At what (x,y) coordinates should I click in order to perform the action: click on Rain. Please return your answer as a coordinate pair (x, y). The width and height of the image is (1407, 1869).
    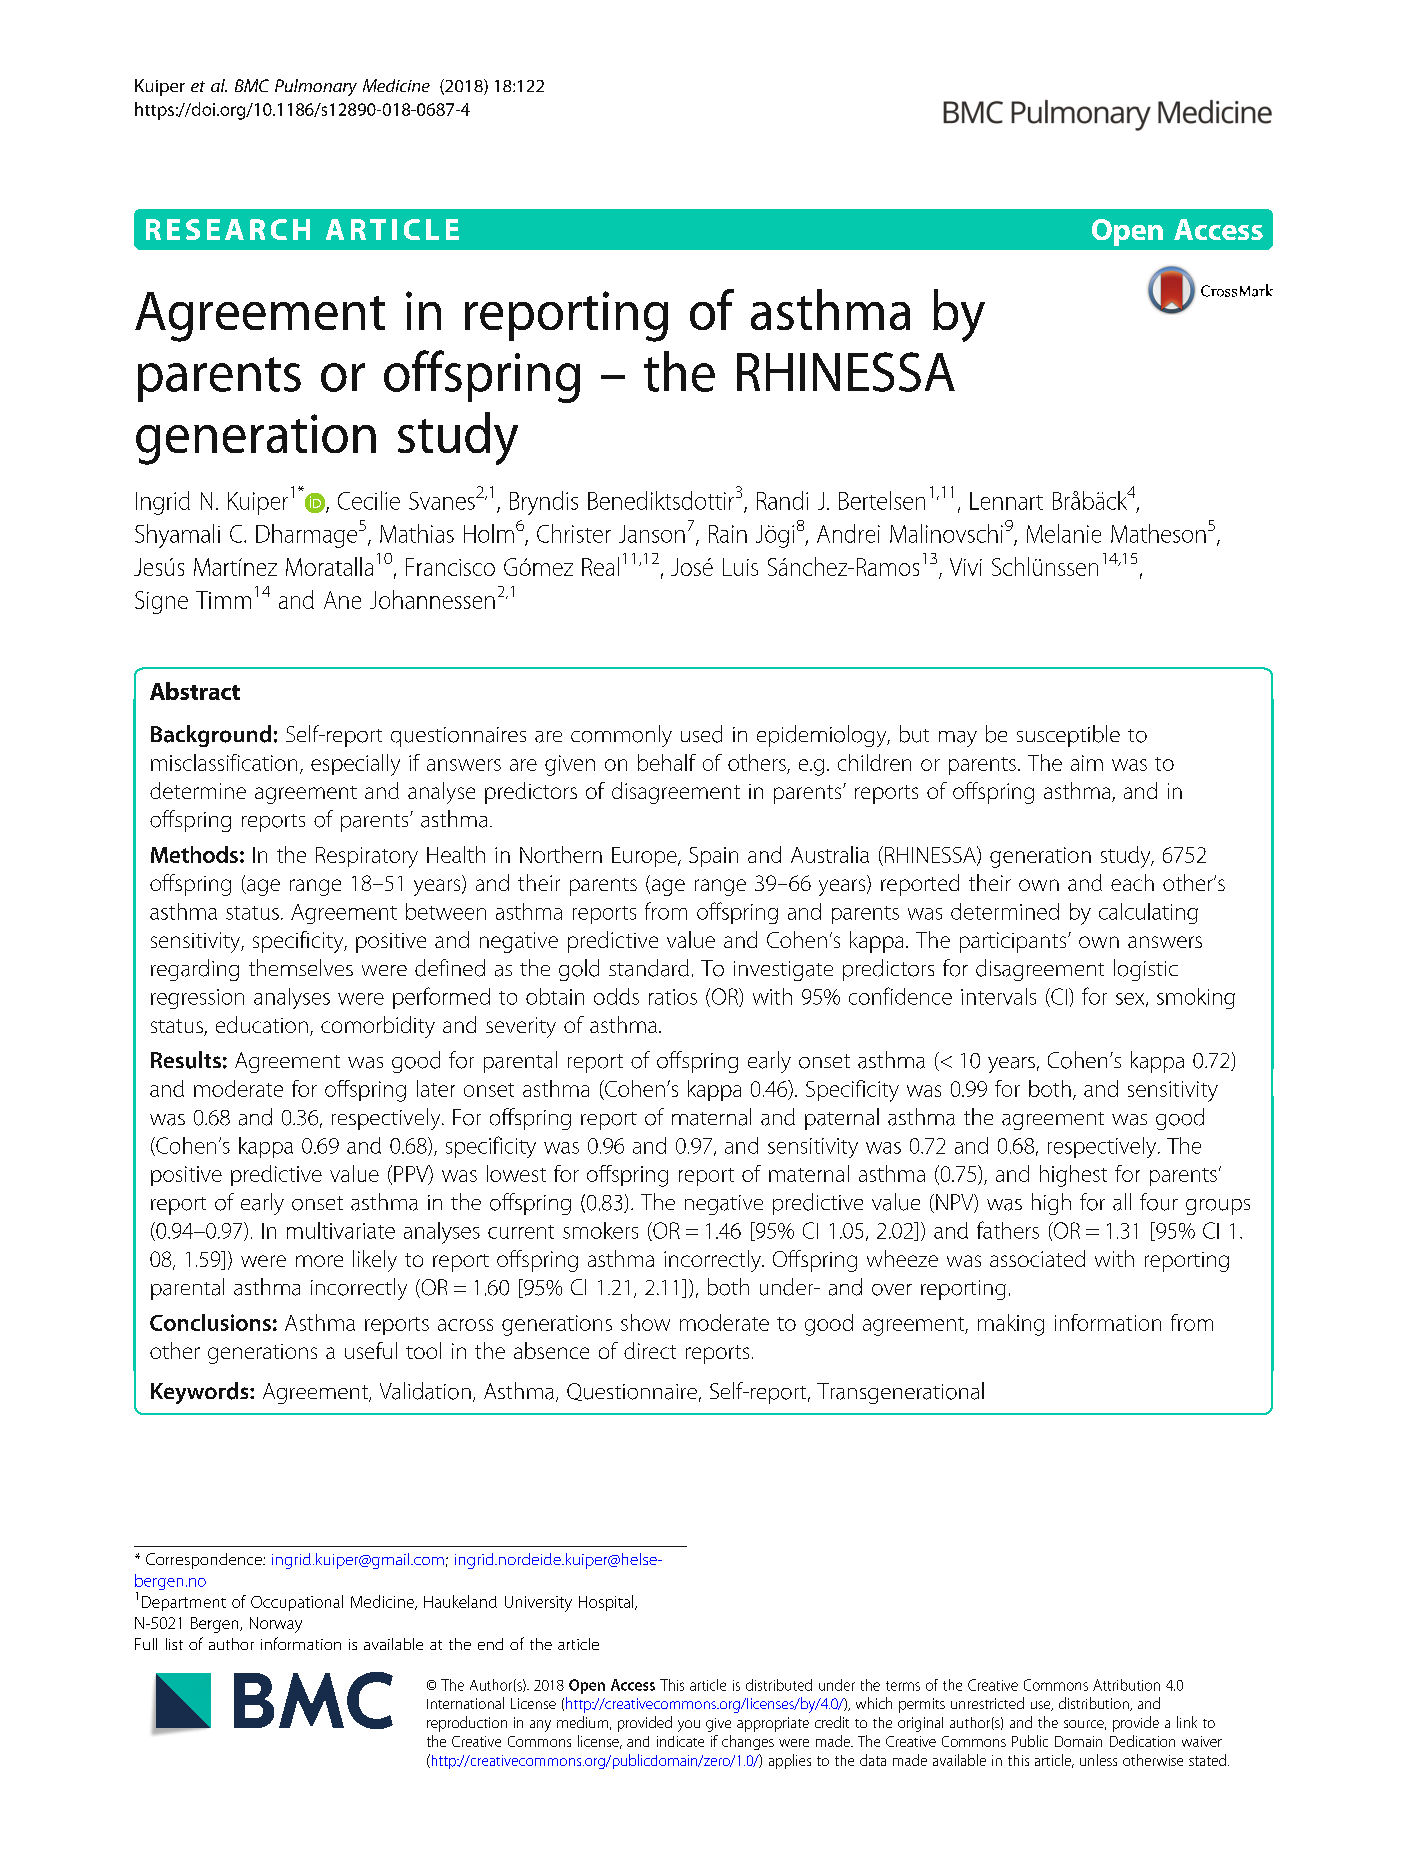
    Looking at the image, I should click on (728, 534).
